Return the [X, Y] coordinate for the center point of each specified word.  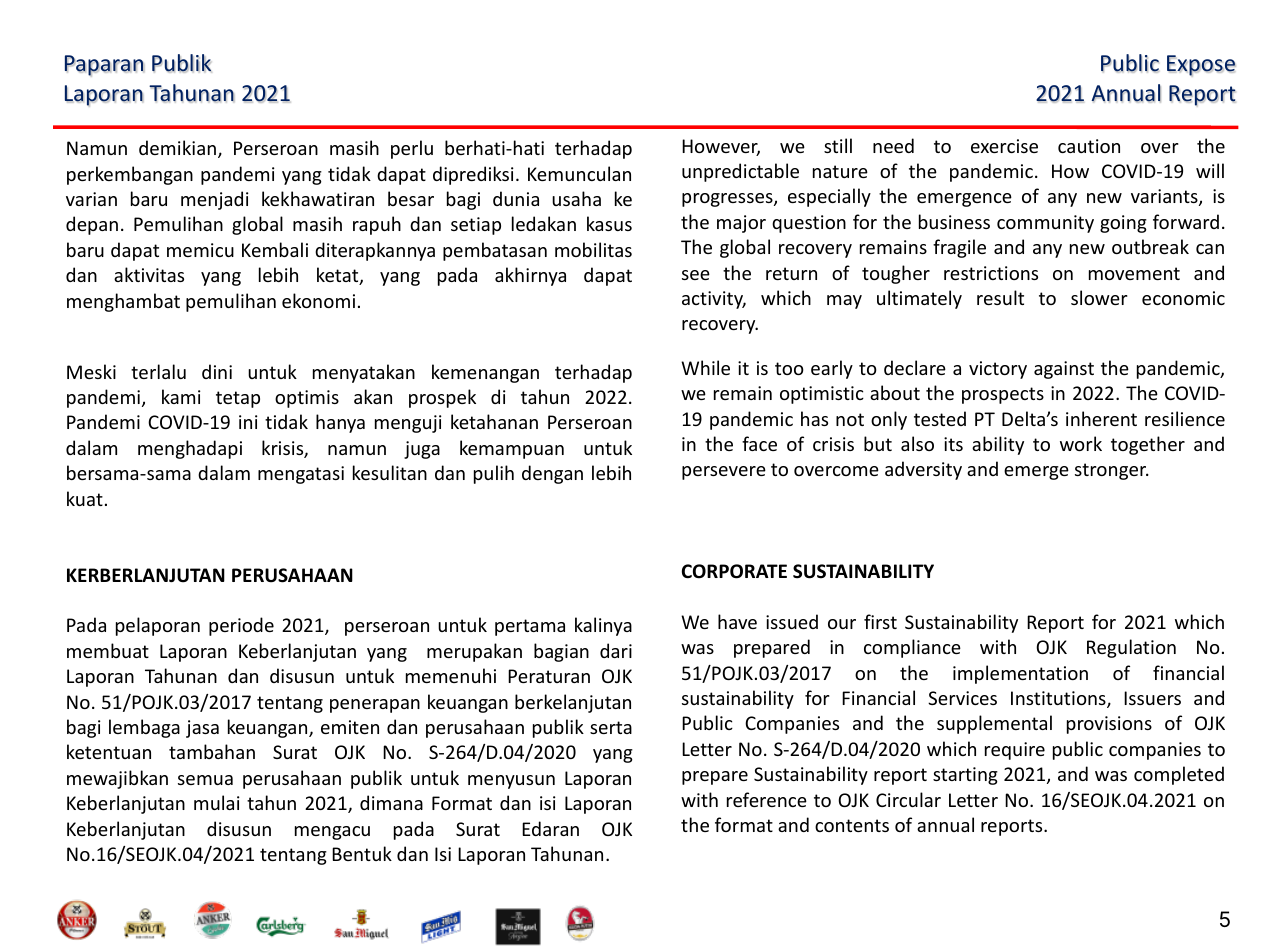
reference [767, 799]
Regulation [1131, 648]
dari [616, 650]
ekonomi [318, 300]
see [696, 275]
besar [411, 198]
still [838, 145]
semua [205, 780]
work [1081, 443]
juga [422, 450]
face [759, 443]
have [737, 621]
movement [1134, 273]
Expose [1201, 65]
